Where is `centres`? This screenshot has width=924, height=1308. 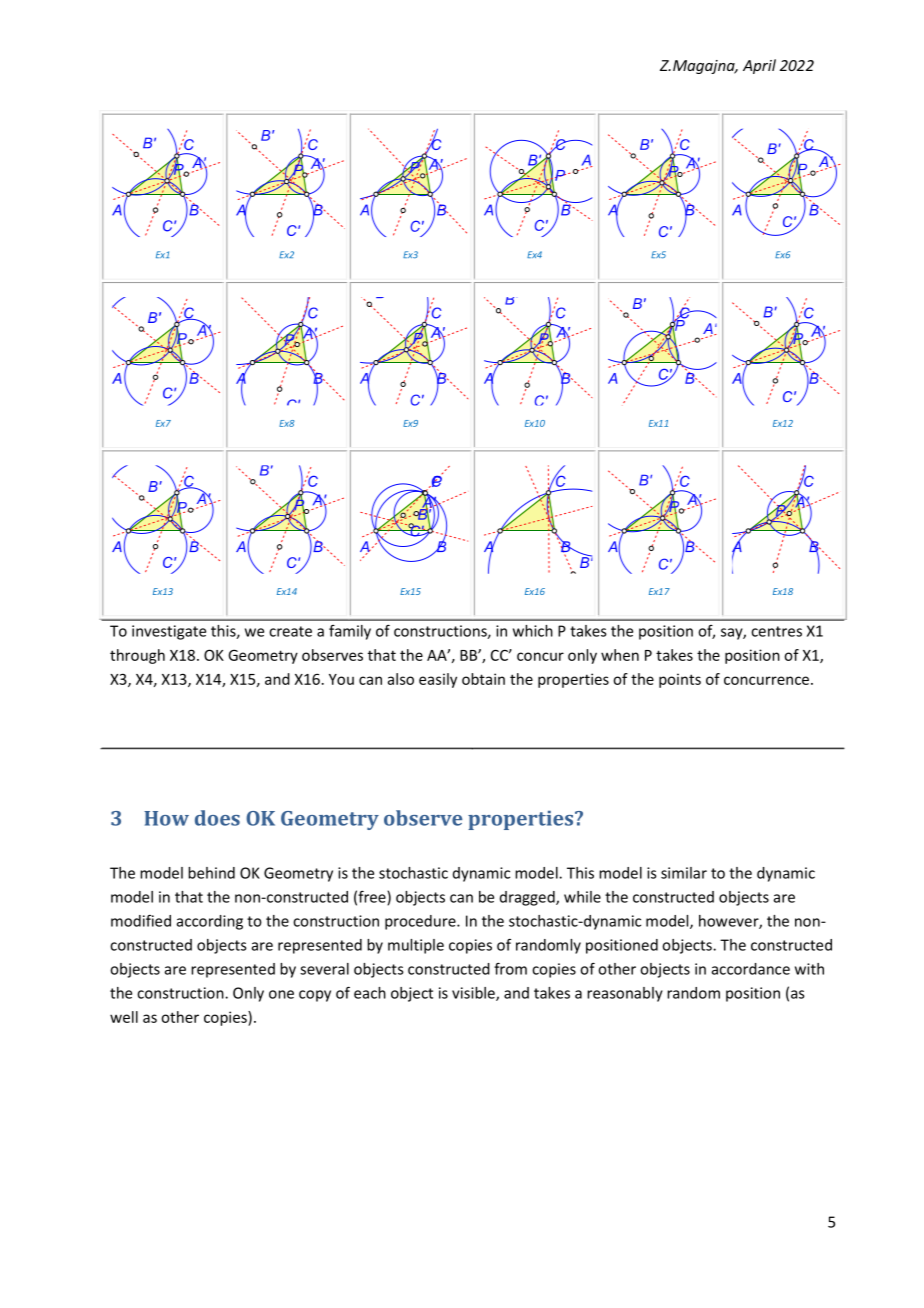 centres is located at coordinates (776, 631).
